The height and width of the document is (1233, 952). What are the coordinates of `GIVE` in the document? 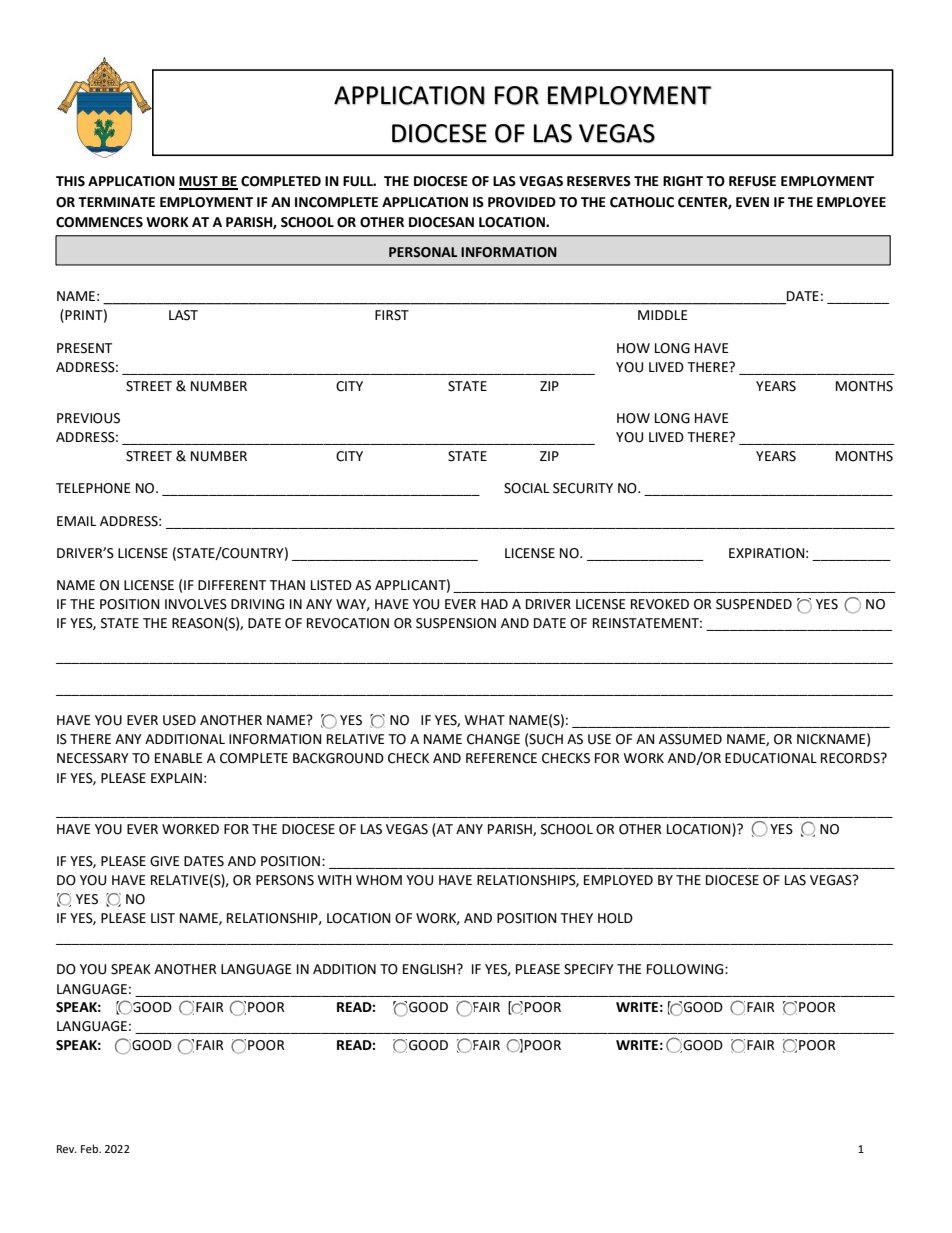 It's located at (165, 861).
